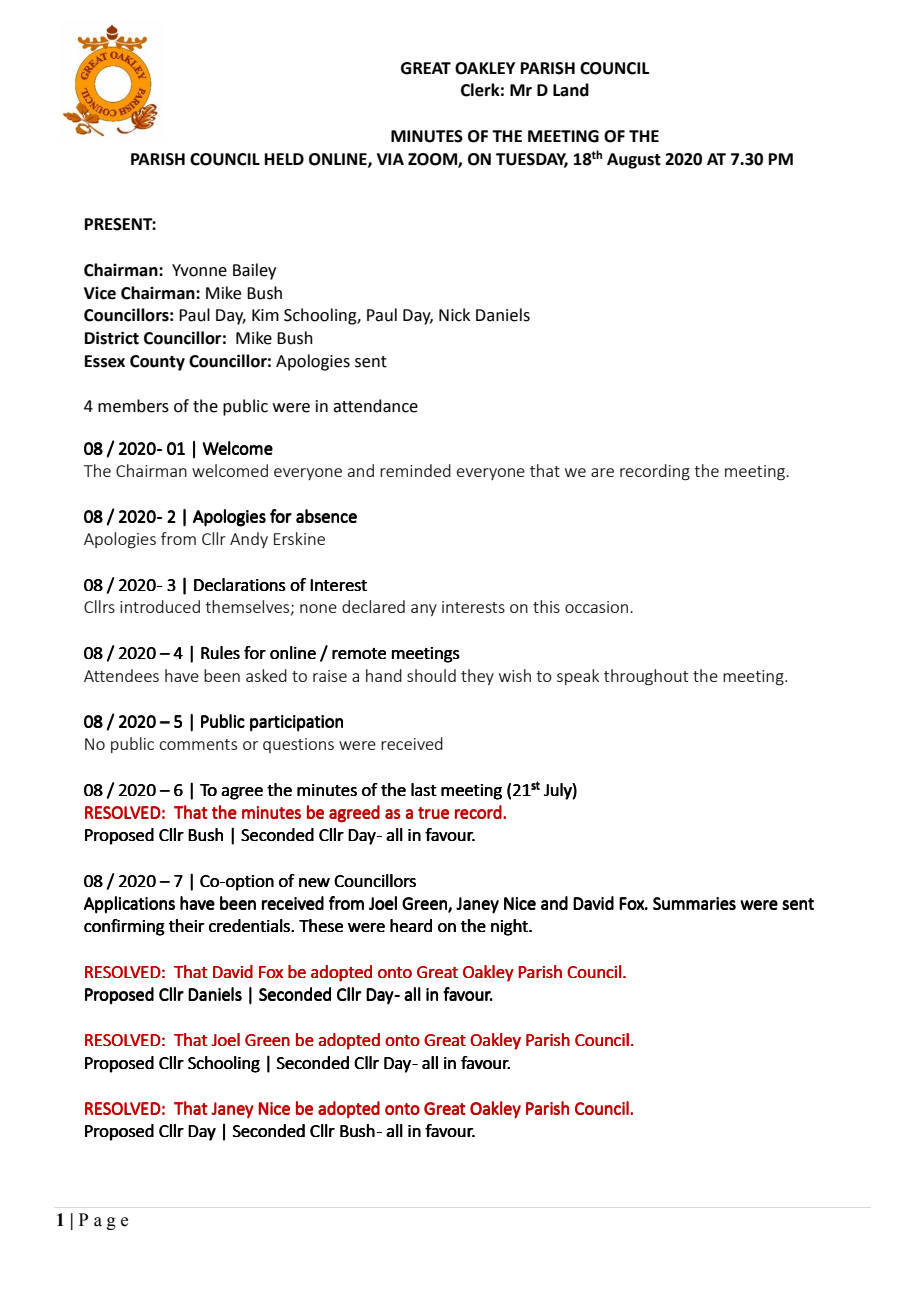  Describe the element at coordinates (384, 675) in the image. I see `hand` at that location.
